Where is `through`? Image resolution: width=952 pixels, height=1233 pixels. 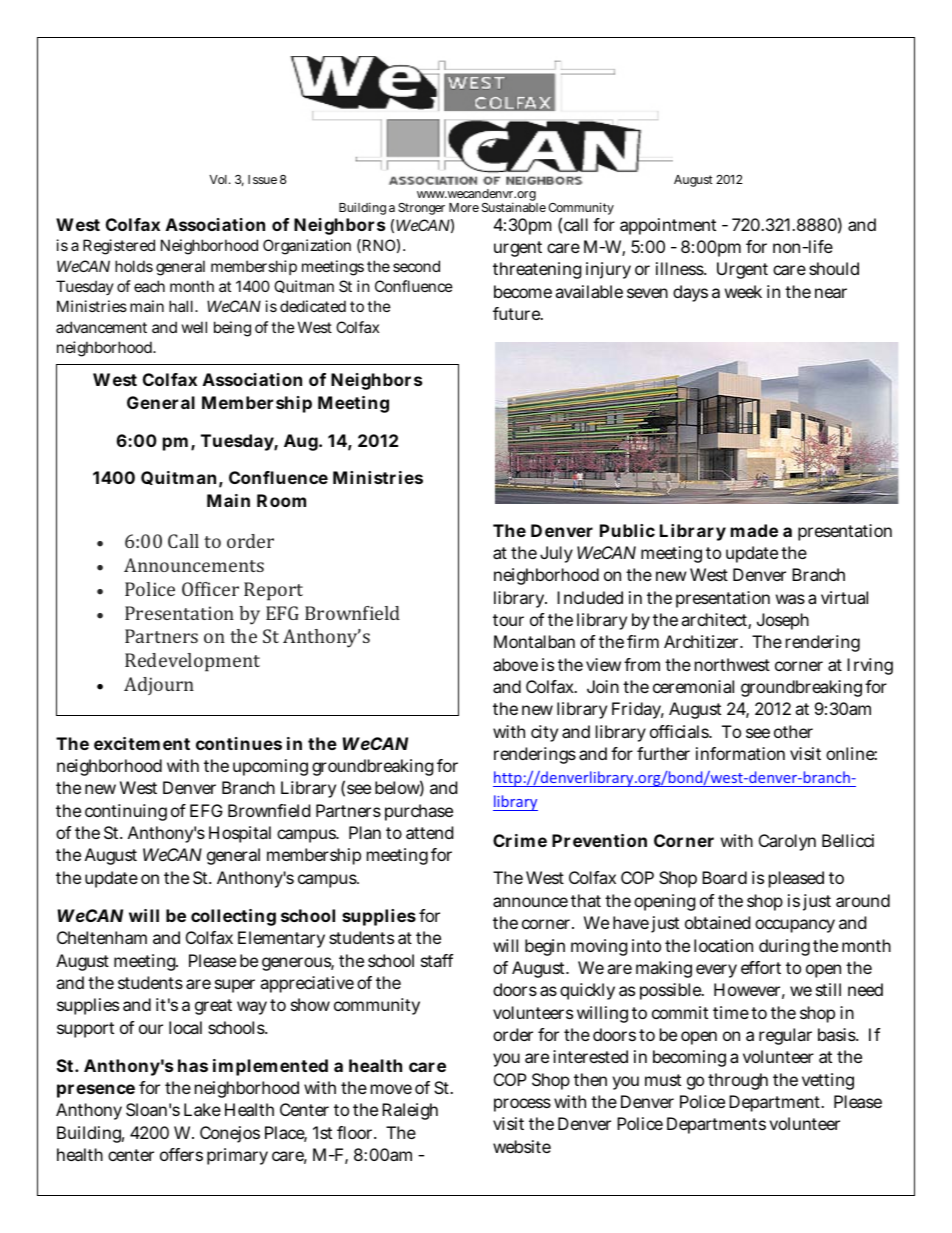
through is located at coordinates (738, 1081).
